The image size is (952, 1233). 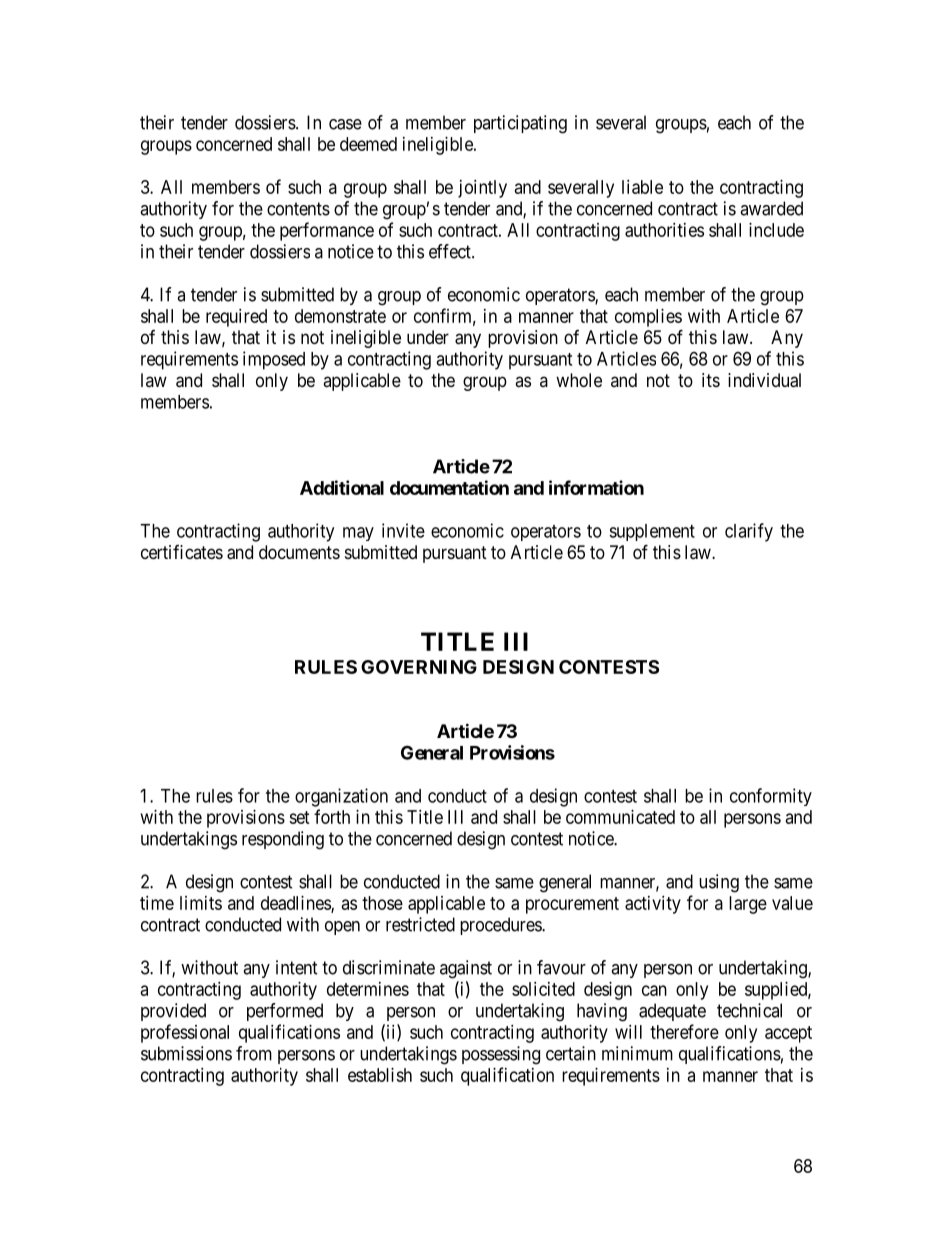 What do you see at coordinates (642, 187) in the document?
I see `liable` at bounding box center [642, 187].
